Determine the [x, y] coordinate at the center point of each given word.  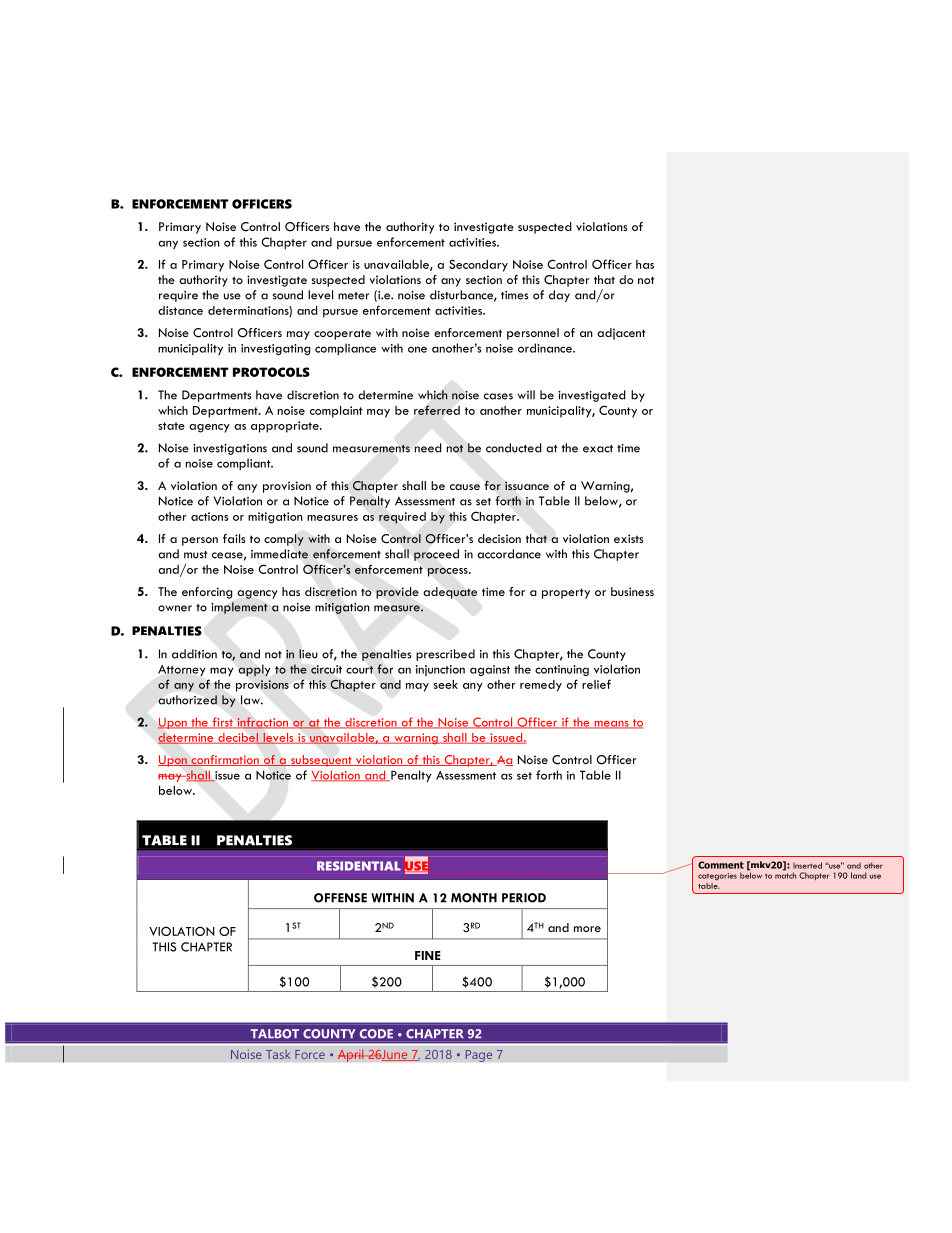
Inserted [807, 865]
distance [180, 310]
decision [499, 538]
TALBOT [275, 1033]
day [559, 296]
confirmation [225, 760]
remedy [541, 686]
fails [234, 538]
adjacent [621, 334]
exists [629, 538]
